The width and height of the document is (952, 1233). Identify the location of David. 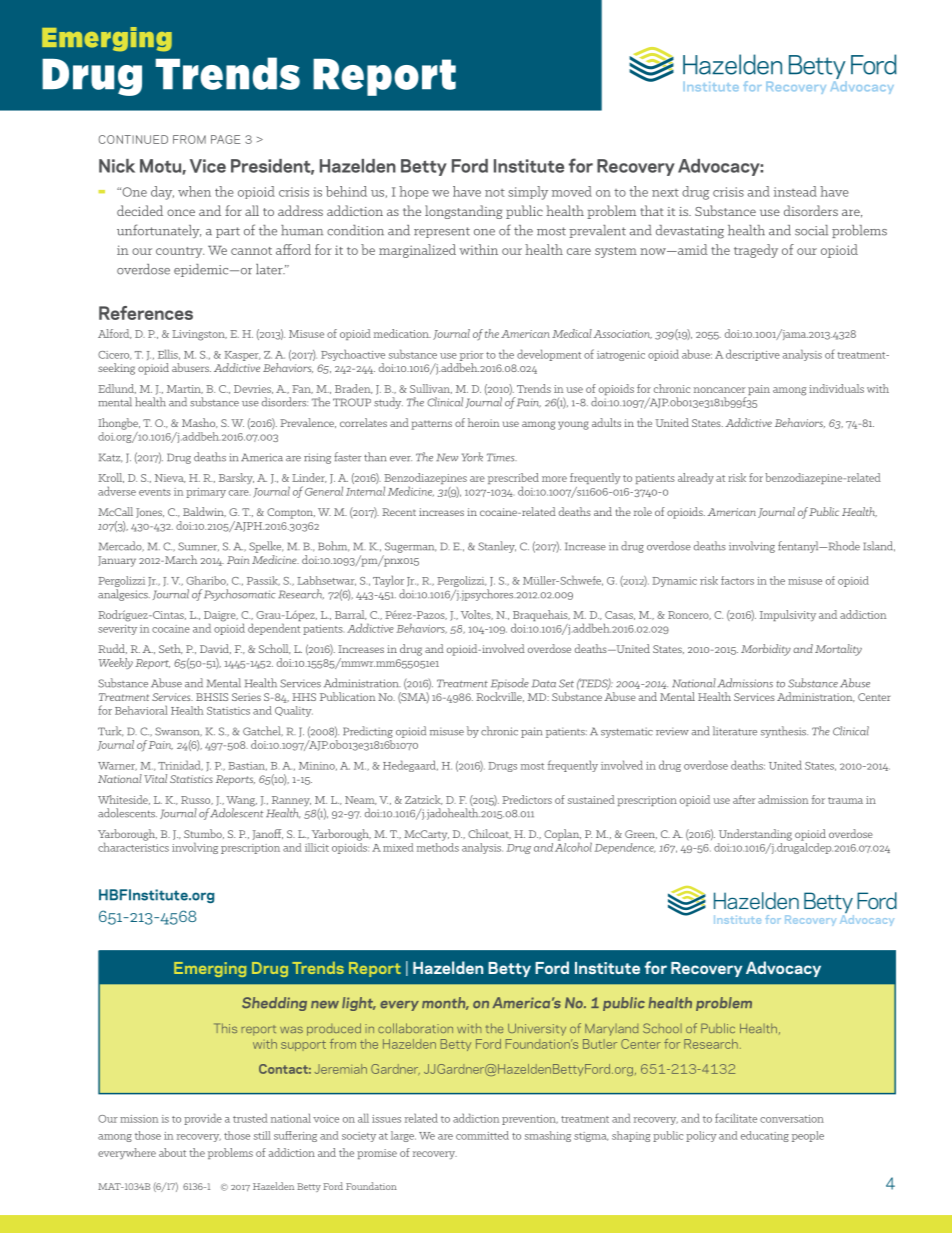
(215, 649).
